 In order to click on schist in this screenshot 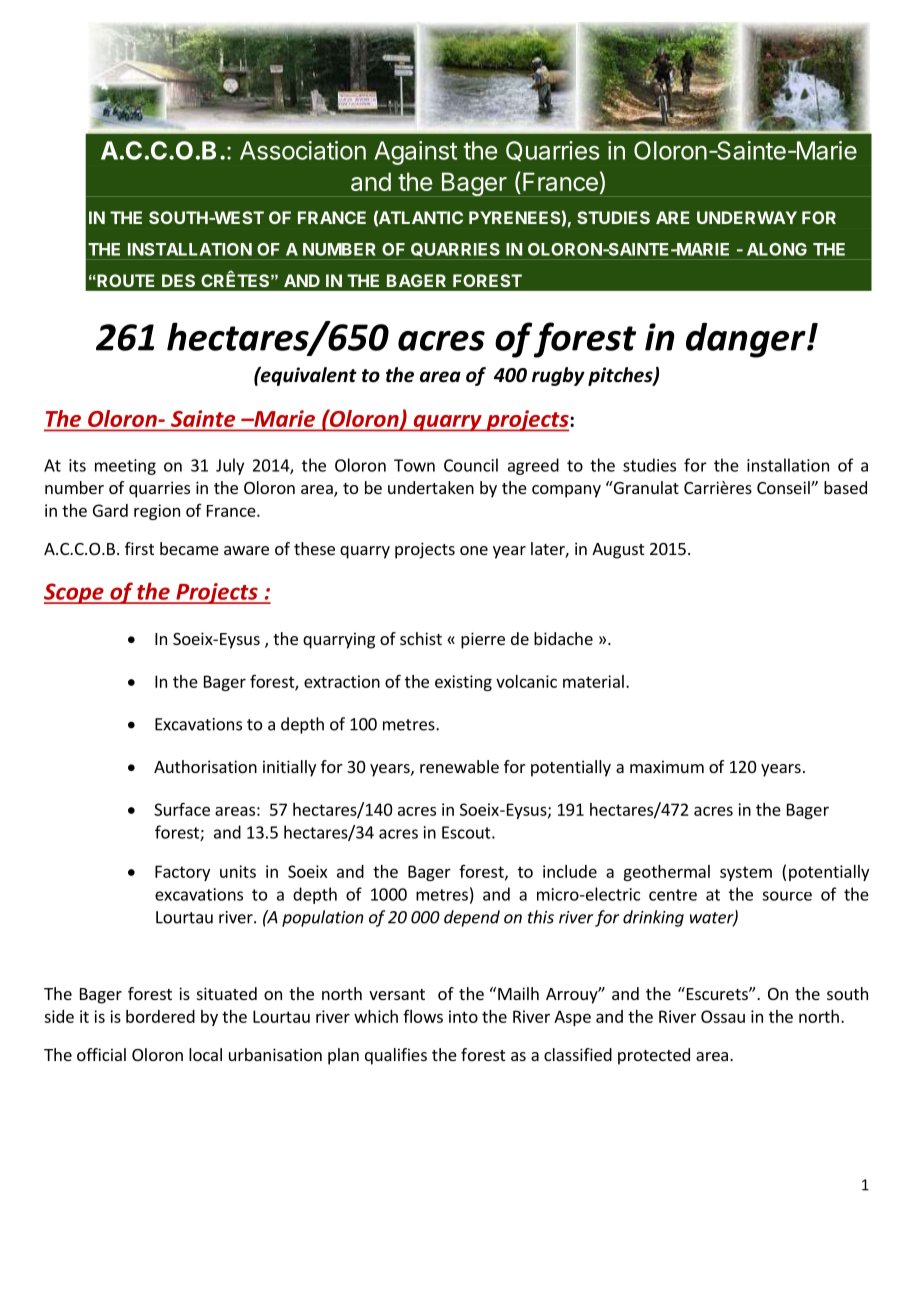, I will do `click(421, 638)`.
